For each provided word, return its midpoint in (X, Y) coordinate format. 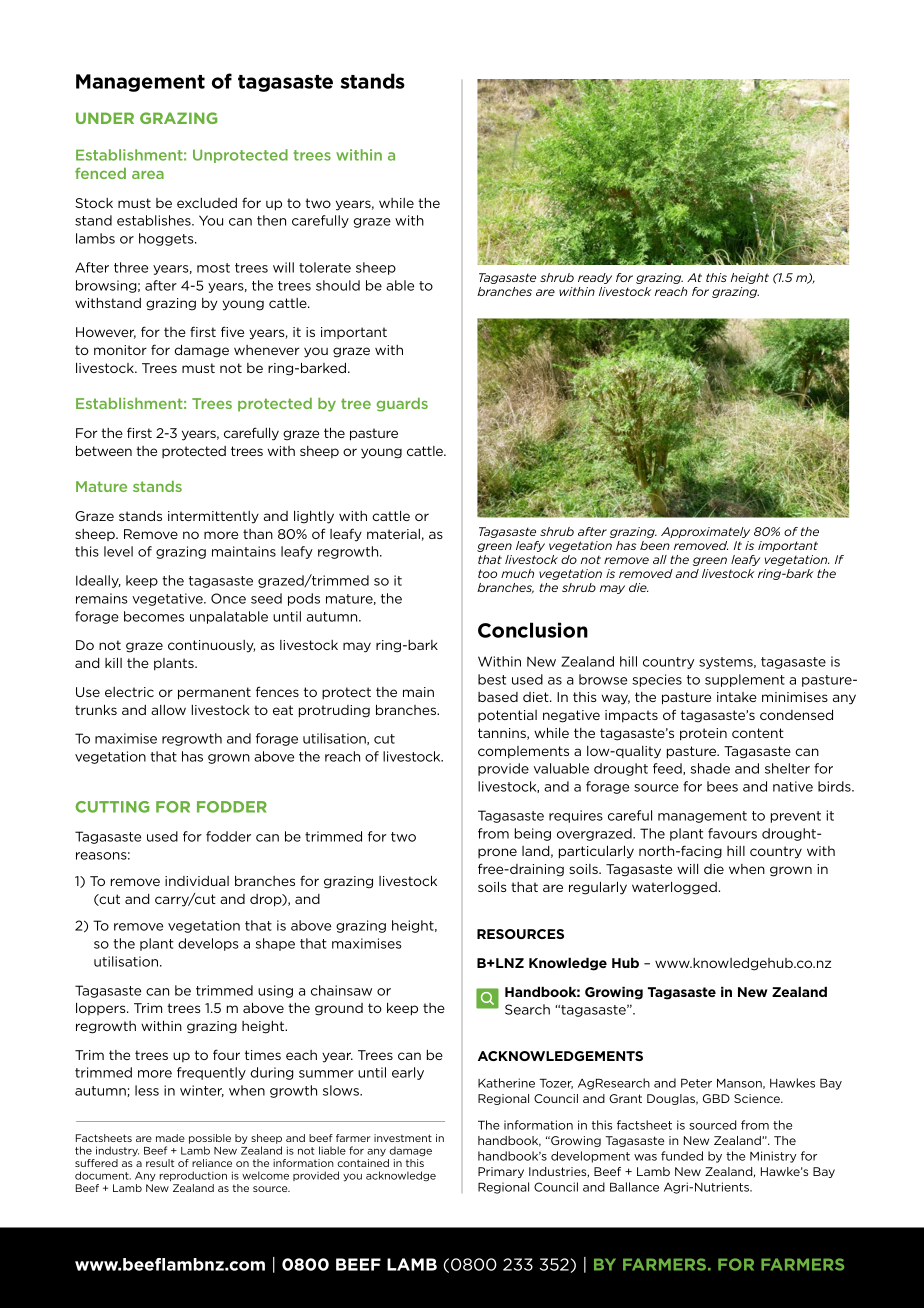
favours (732, 833)
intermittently (213, 517)
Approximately (705, 532)
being (533, 834)
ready (595, 278)
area (148, 175)
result (160, 1163)
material (393, 534)
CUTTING (112, 807)
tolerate (325, 267)
